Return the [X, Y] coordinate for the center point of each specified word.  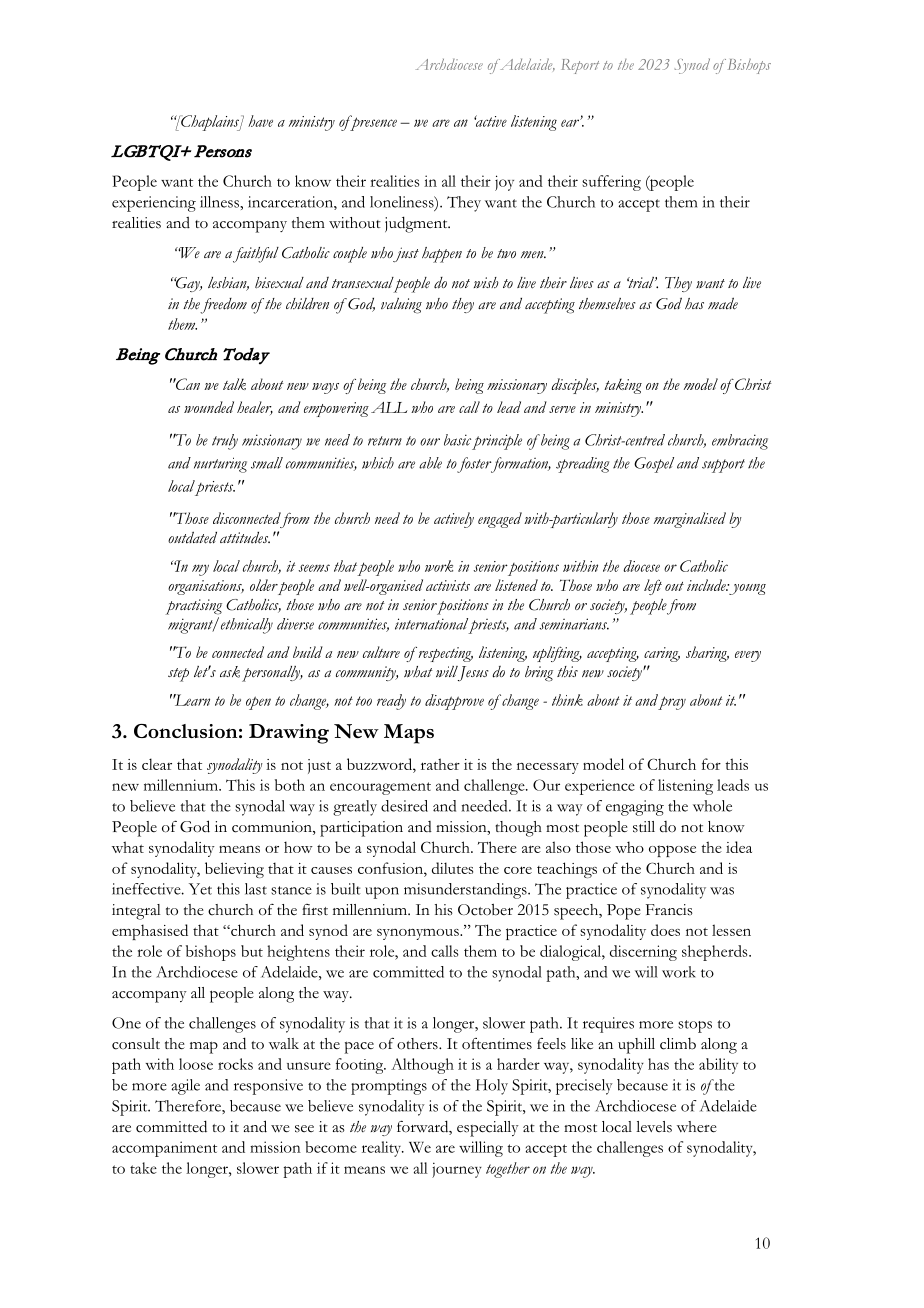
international [433, 625]
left [653, 587]
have [260, 121]
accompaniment [164, 1149]
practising [193, 607]
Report [580, 66]
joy [504, 183]
